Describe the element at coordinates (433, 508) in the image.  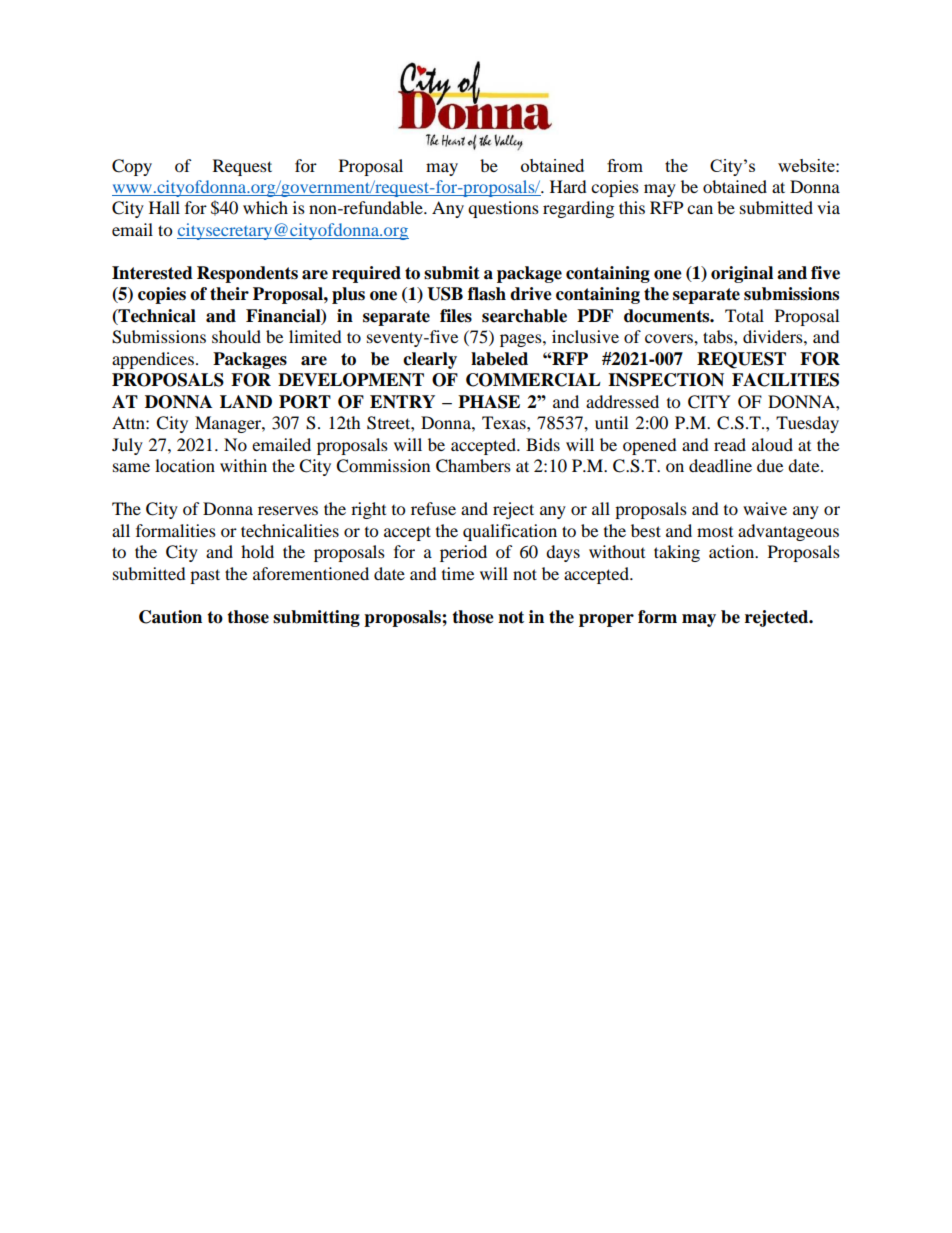
I see `refuse` at that location.
